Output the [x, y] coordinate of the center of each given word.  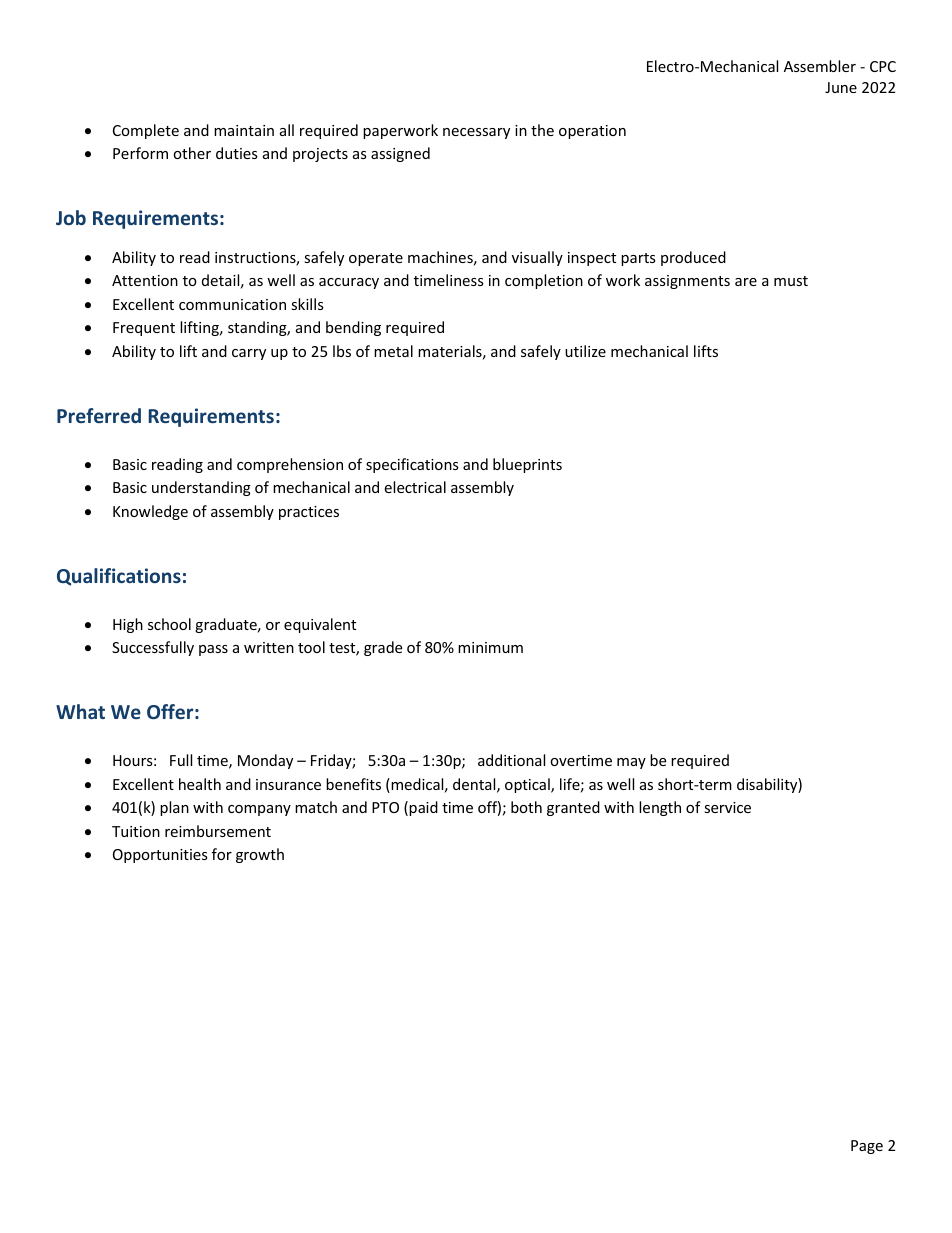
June [841, 87]
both [526, 807]
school [169, 624]
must [791, 281]
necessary [476, 133]
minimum [490, 647]
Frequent [144, 329]
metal [393, 351]
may [631, 763]
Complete [146, 131]
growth [260, 855]
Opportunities [160, 856]
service [727, 807]
